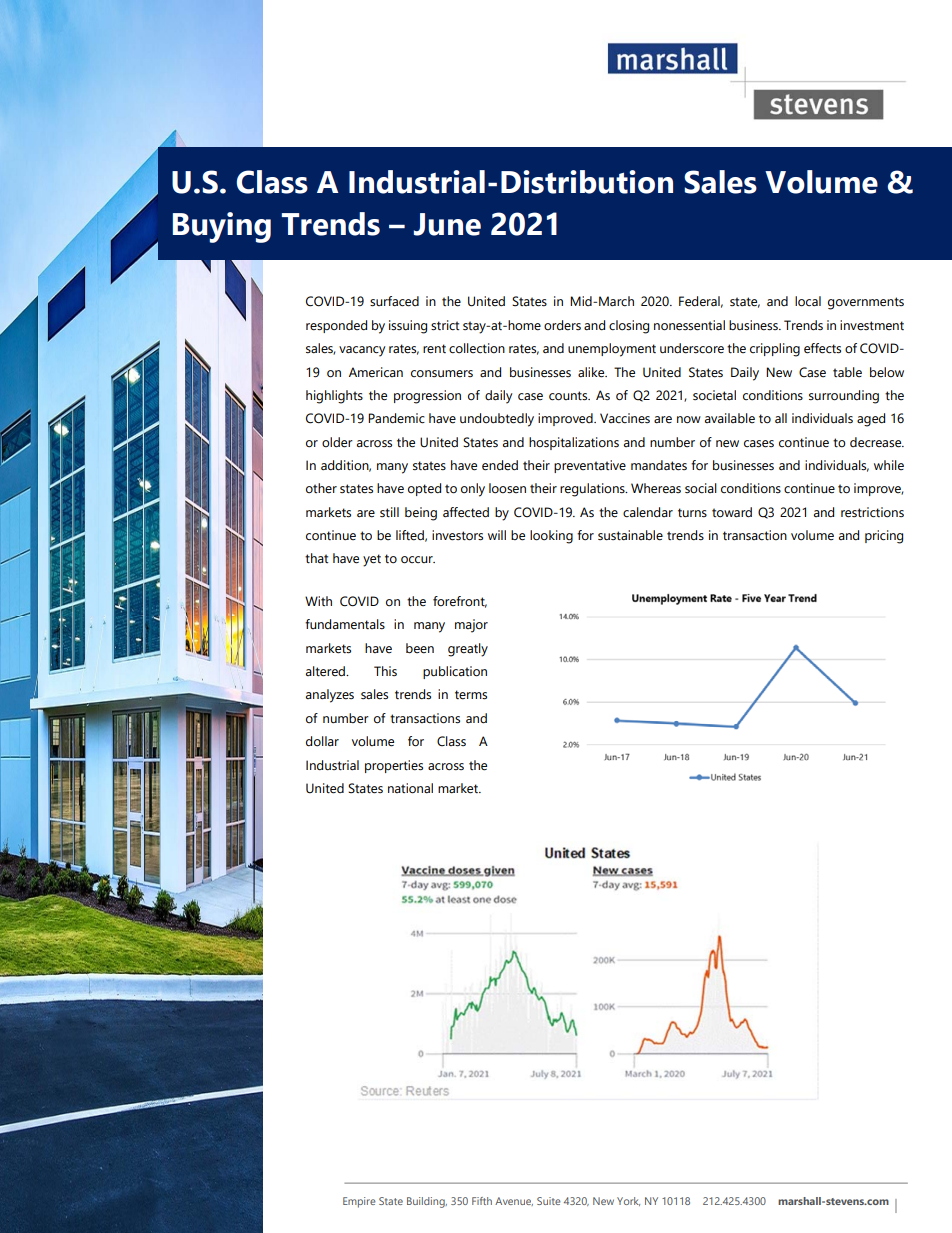 This document has height=1233, width=952. What do you see at coordinates (394, 766) in the document?
I see `properties` at bounding box center [394, 766].
